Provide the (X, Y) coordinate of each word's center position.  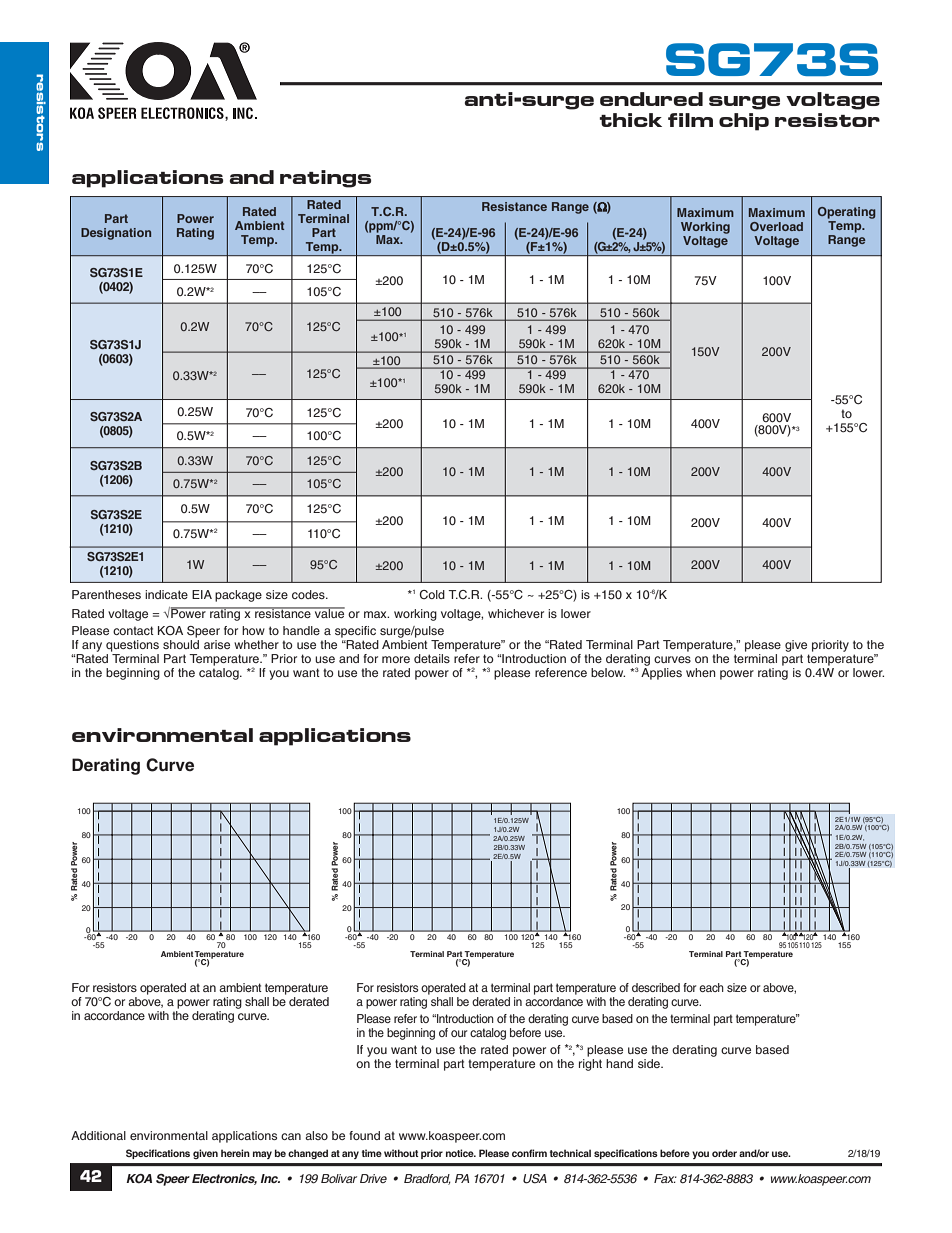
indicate (166, 594)
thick (630, 120)
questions (132, 646)
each (711, 987)
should (181, 643)
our (459, 1033)
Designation (116, 234)
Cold (432, 594)
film (690, 120)
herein (235, 1153)
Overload (776, 226)
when (701, 672)
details (432, 658)
